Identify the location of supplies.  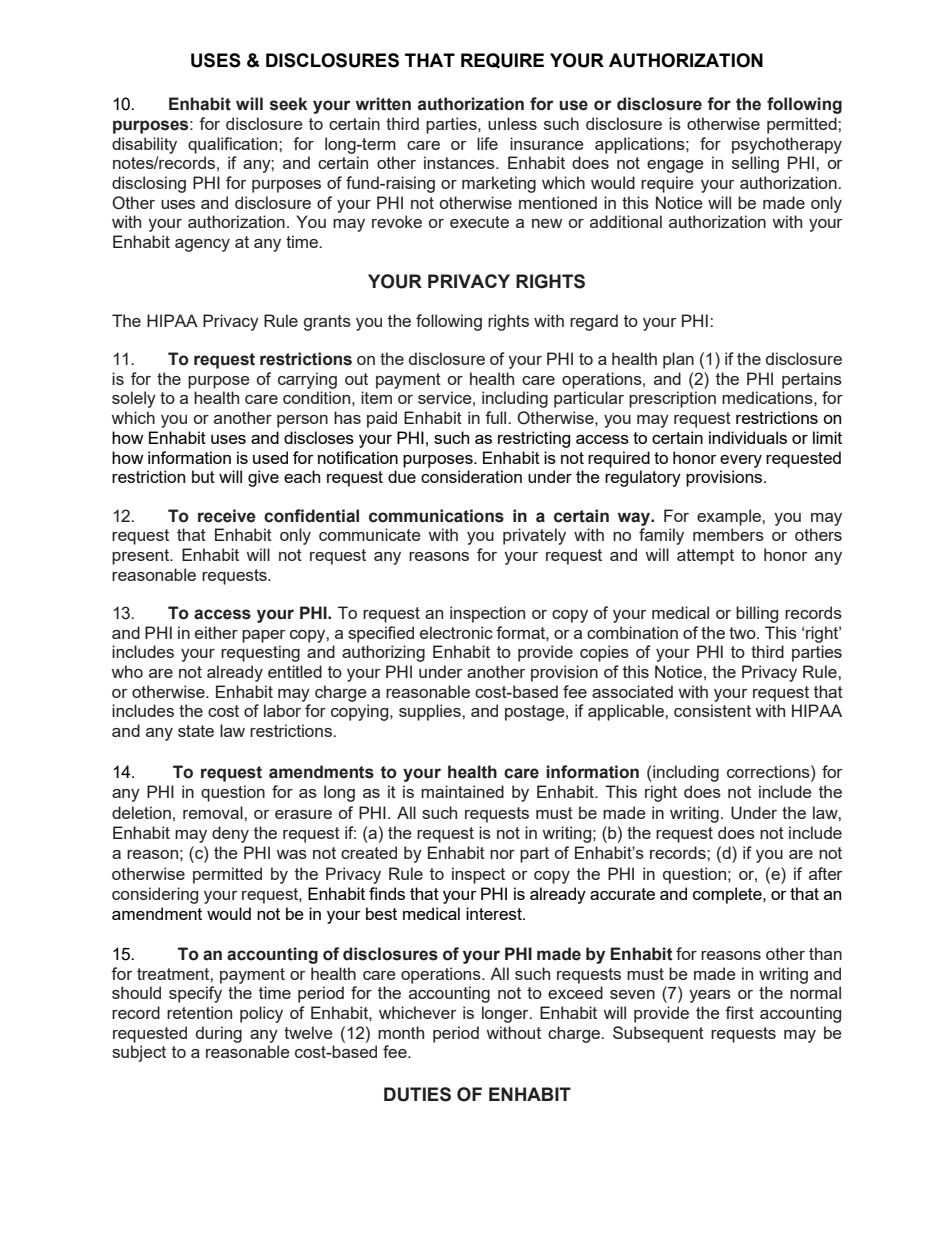
(431, 712).
